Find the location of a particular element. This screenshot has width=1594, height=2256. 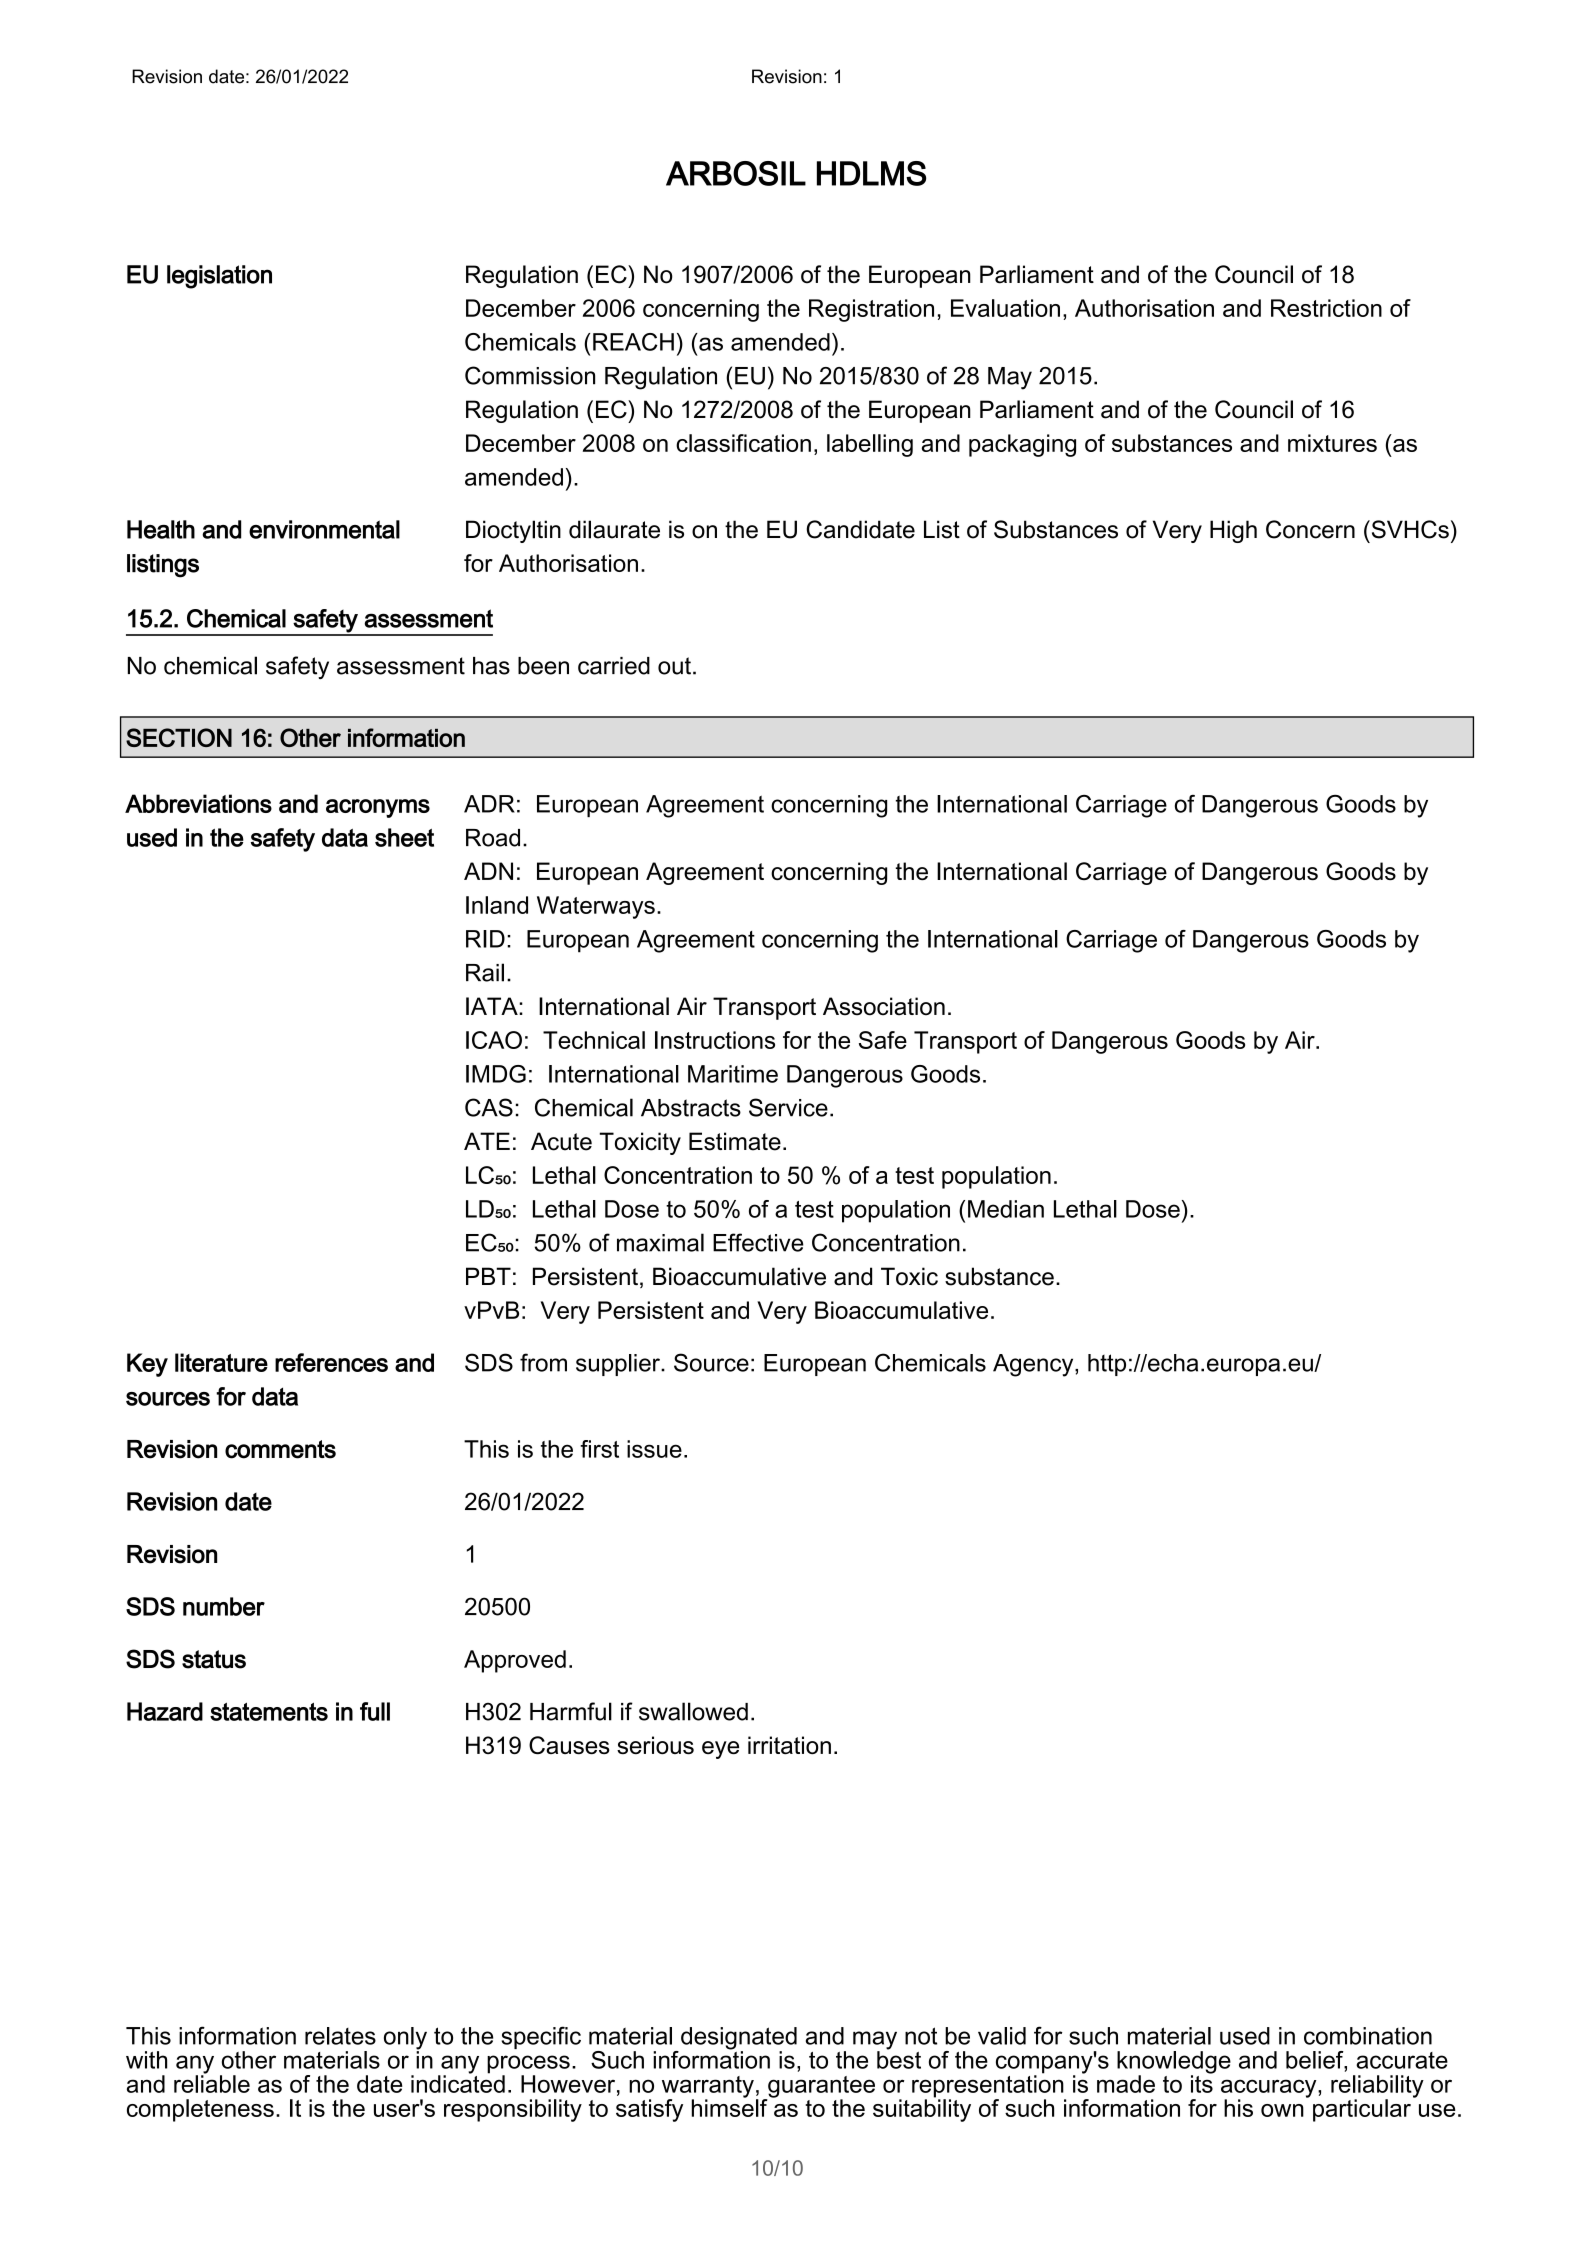

relates is located at coordinates (340, 2036).
